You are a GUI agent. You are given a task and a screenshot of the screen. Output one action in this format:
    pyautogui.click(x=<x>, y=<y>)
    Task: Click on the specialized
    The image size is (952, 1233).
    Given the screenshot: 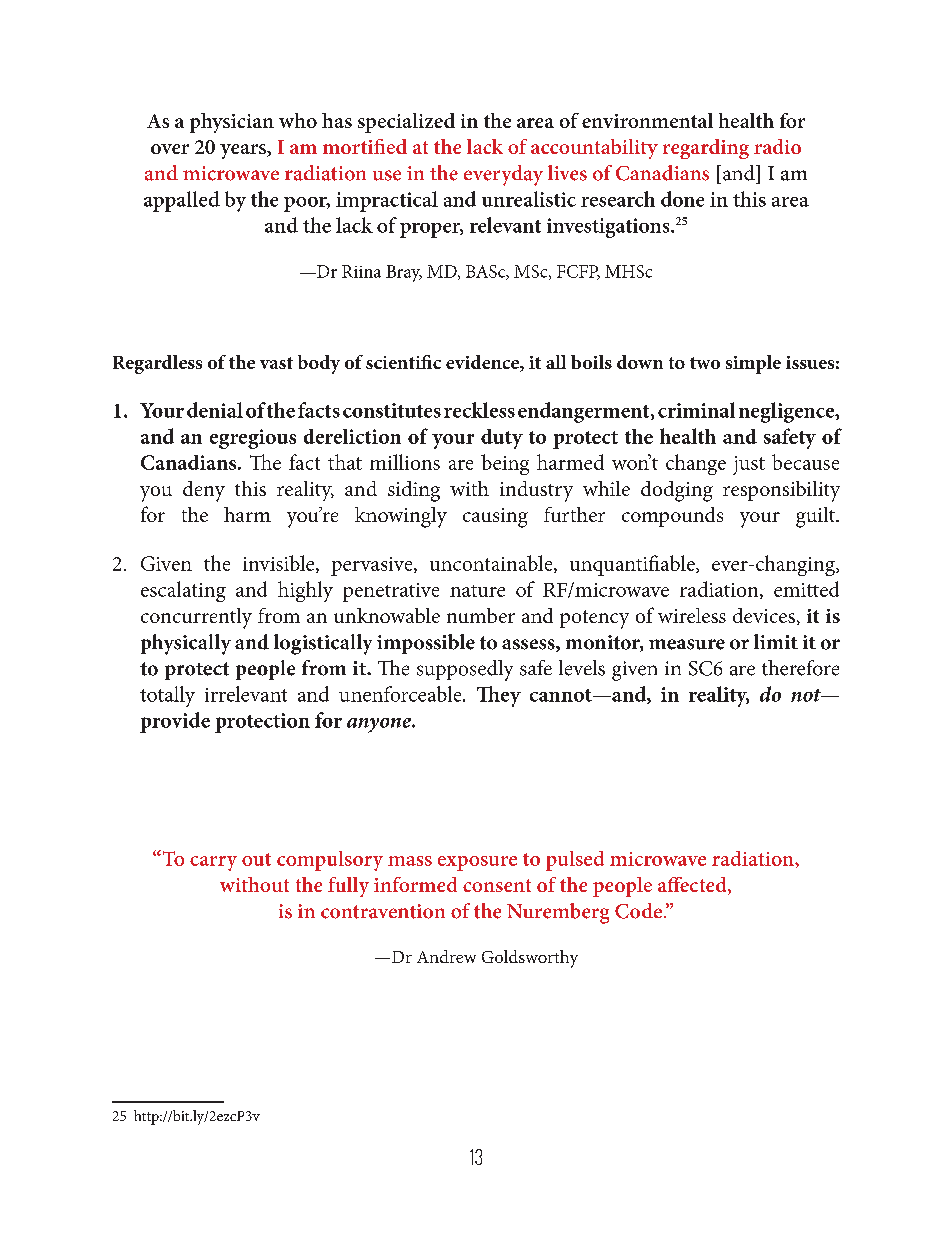 What is the action you would take?
    pyautogui.click(x=406, y=123)
